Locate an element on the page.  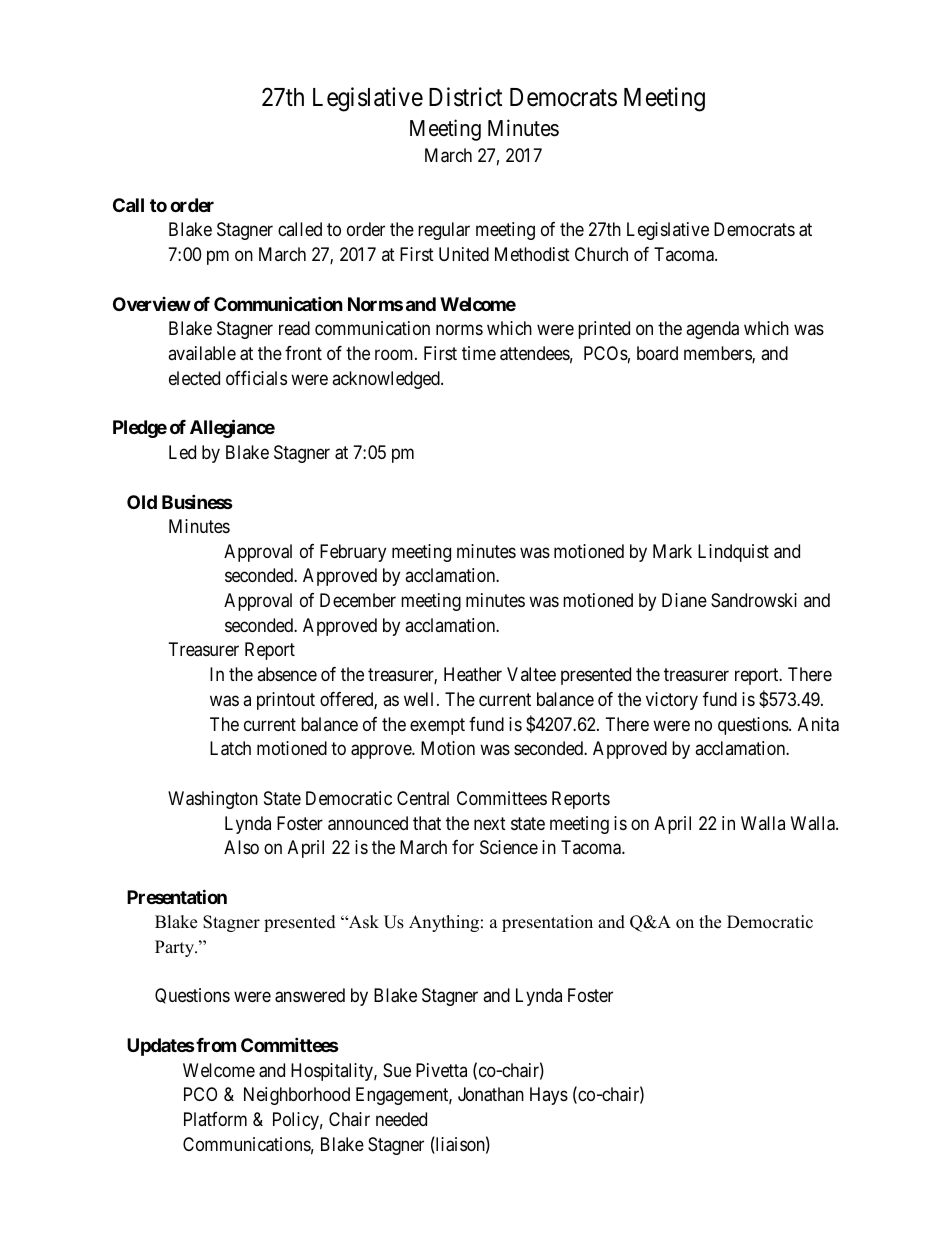
Overview is located at coordinates (152, 304).
